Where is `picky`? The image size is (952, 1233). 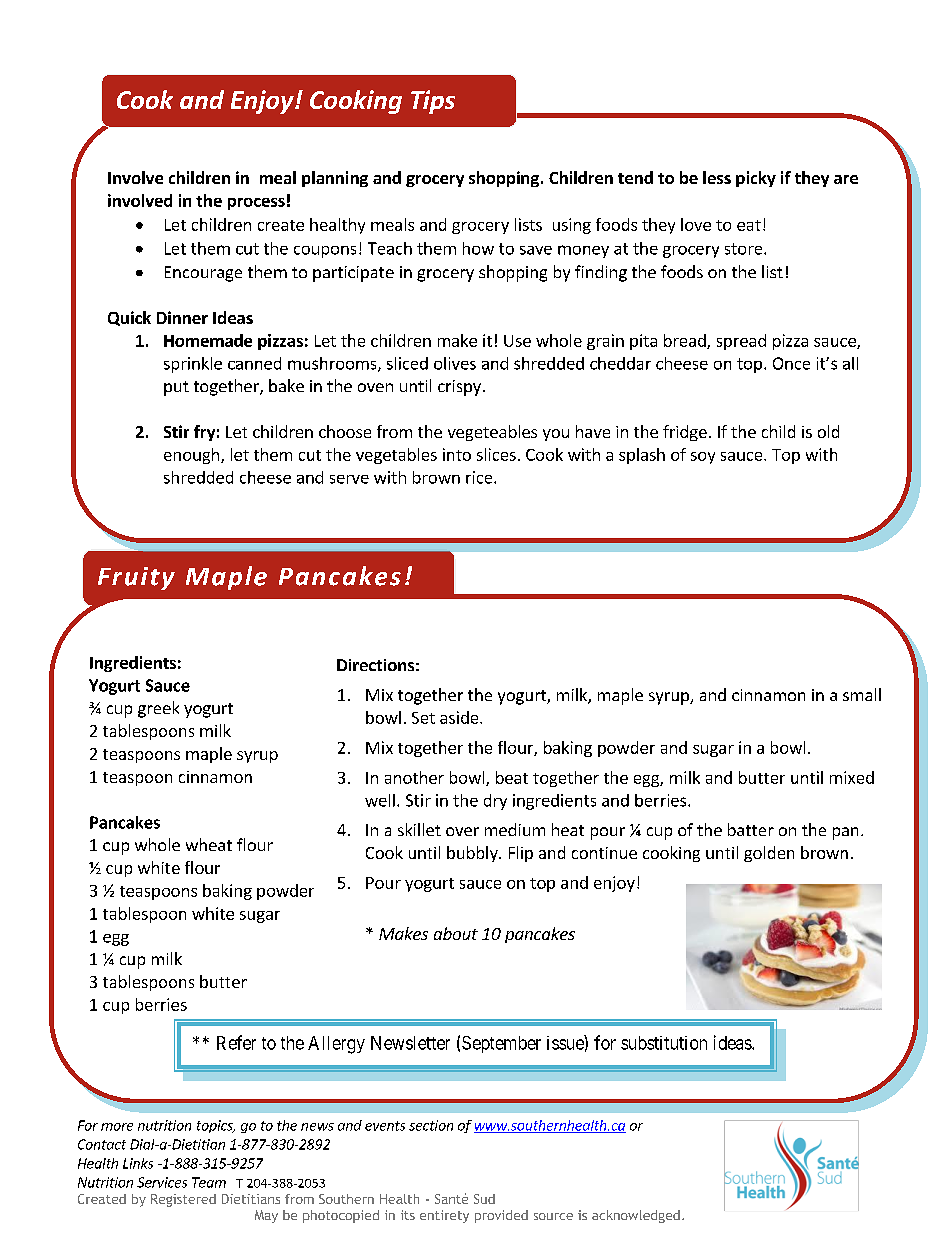
picky is located at coordinates (756, 179).
